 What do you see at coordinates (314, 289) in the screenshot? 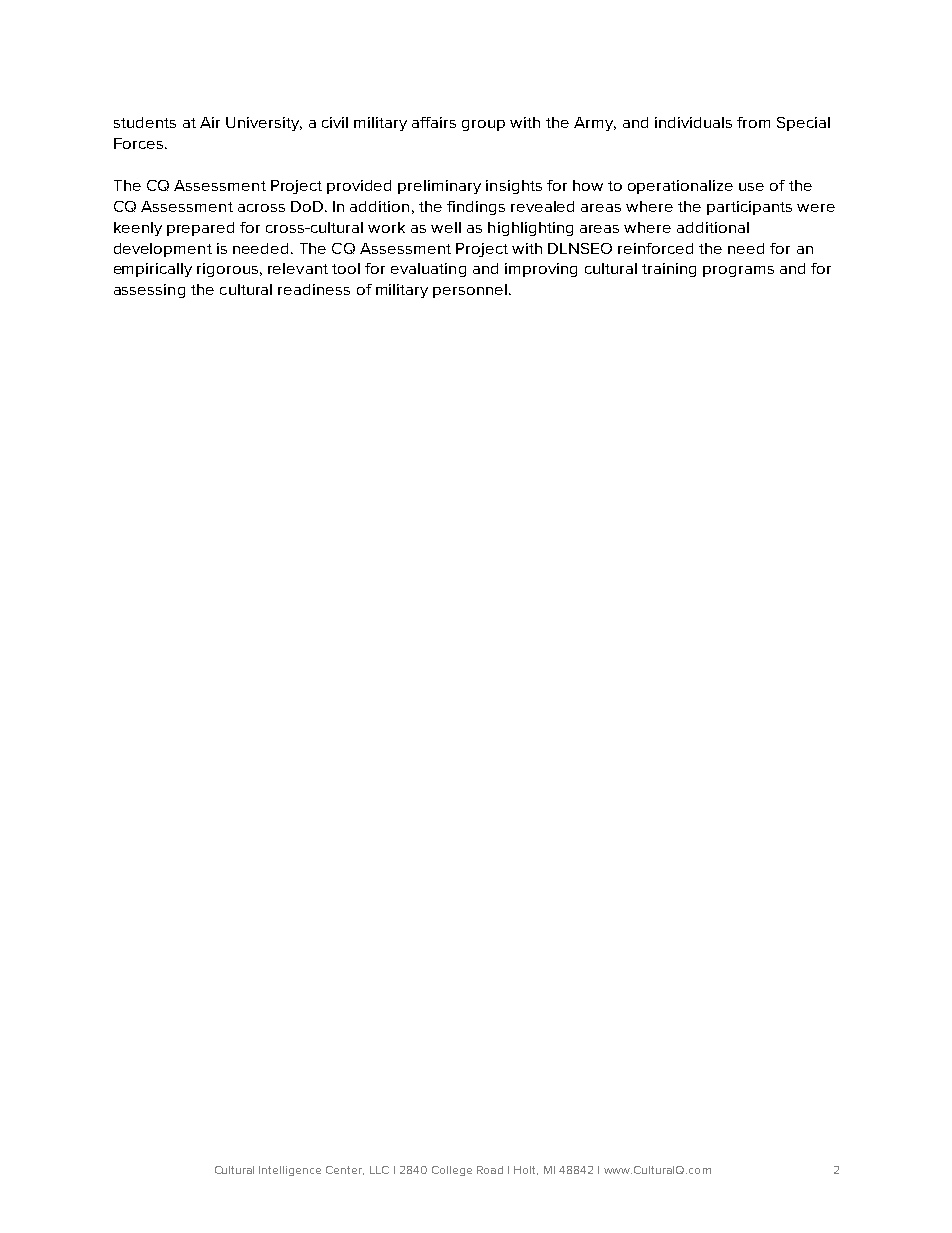
I see `readiness` at bounding box center [314, 289].
